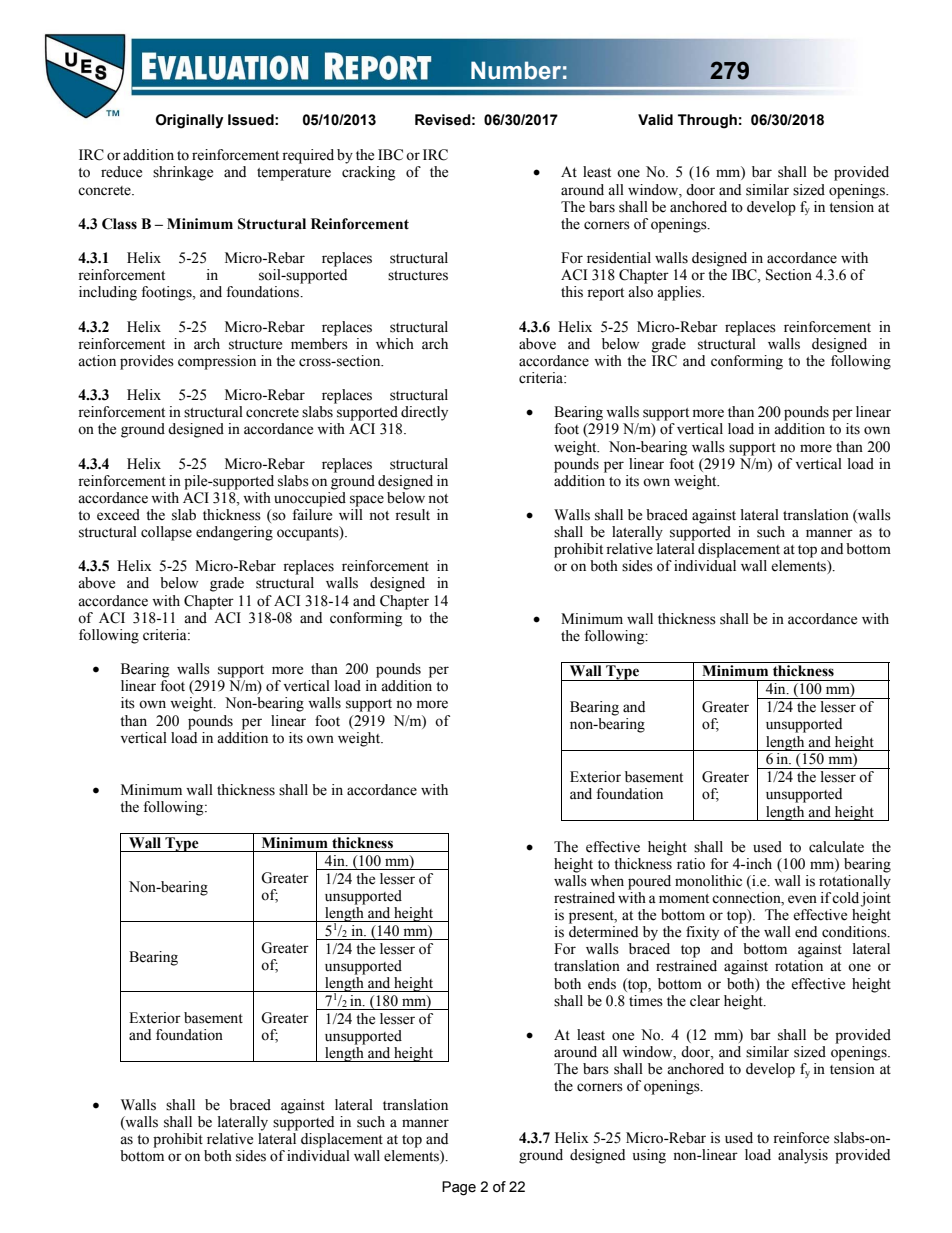 The height and width of the screenshot is (1233, 952). I want to click on endangering, so click(234, 533).
